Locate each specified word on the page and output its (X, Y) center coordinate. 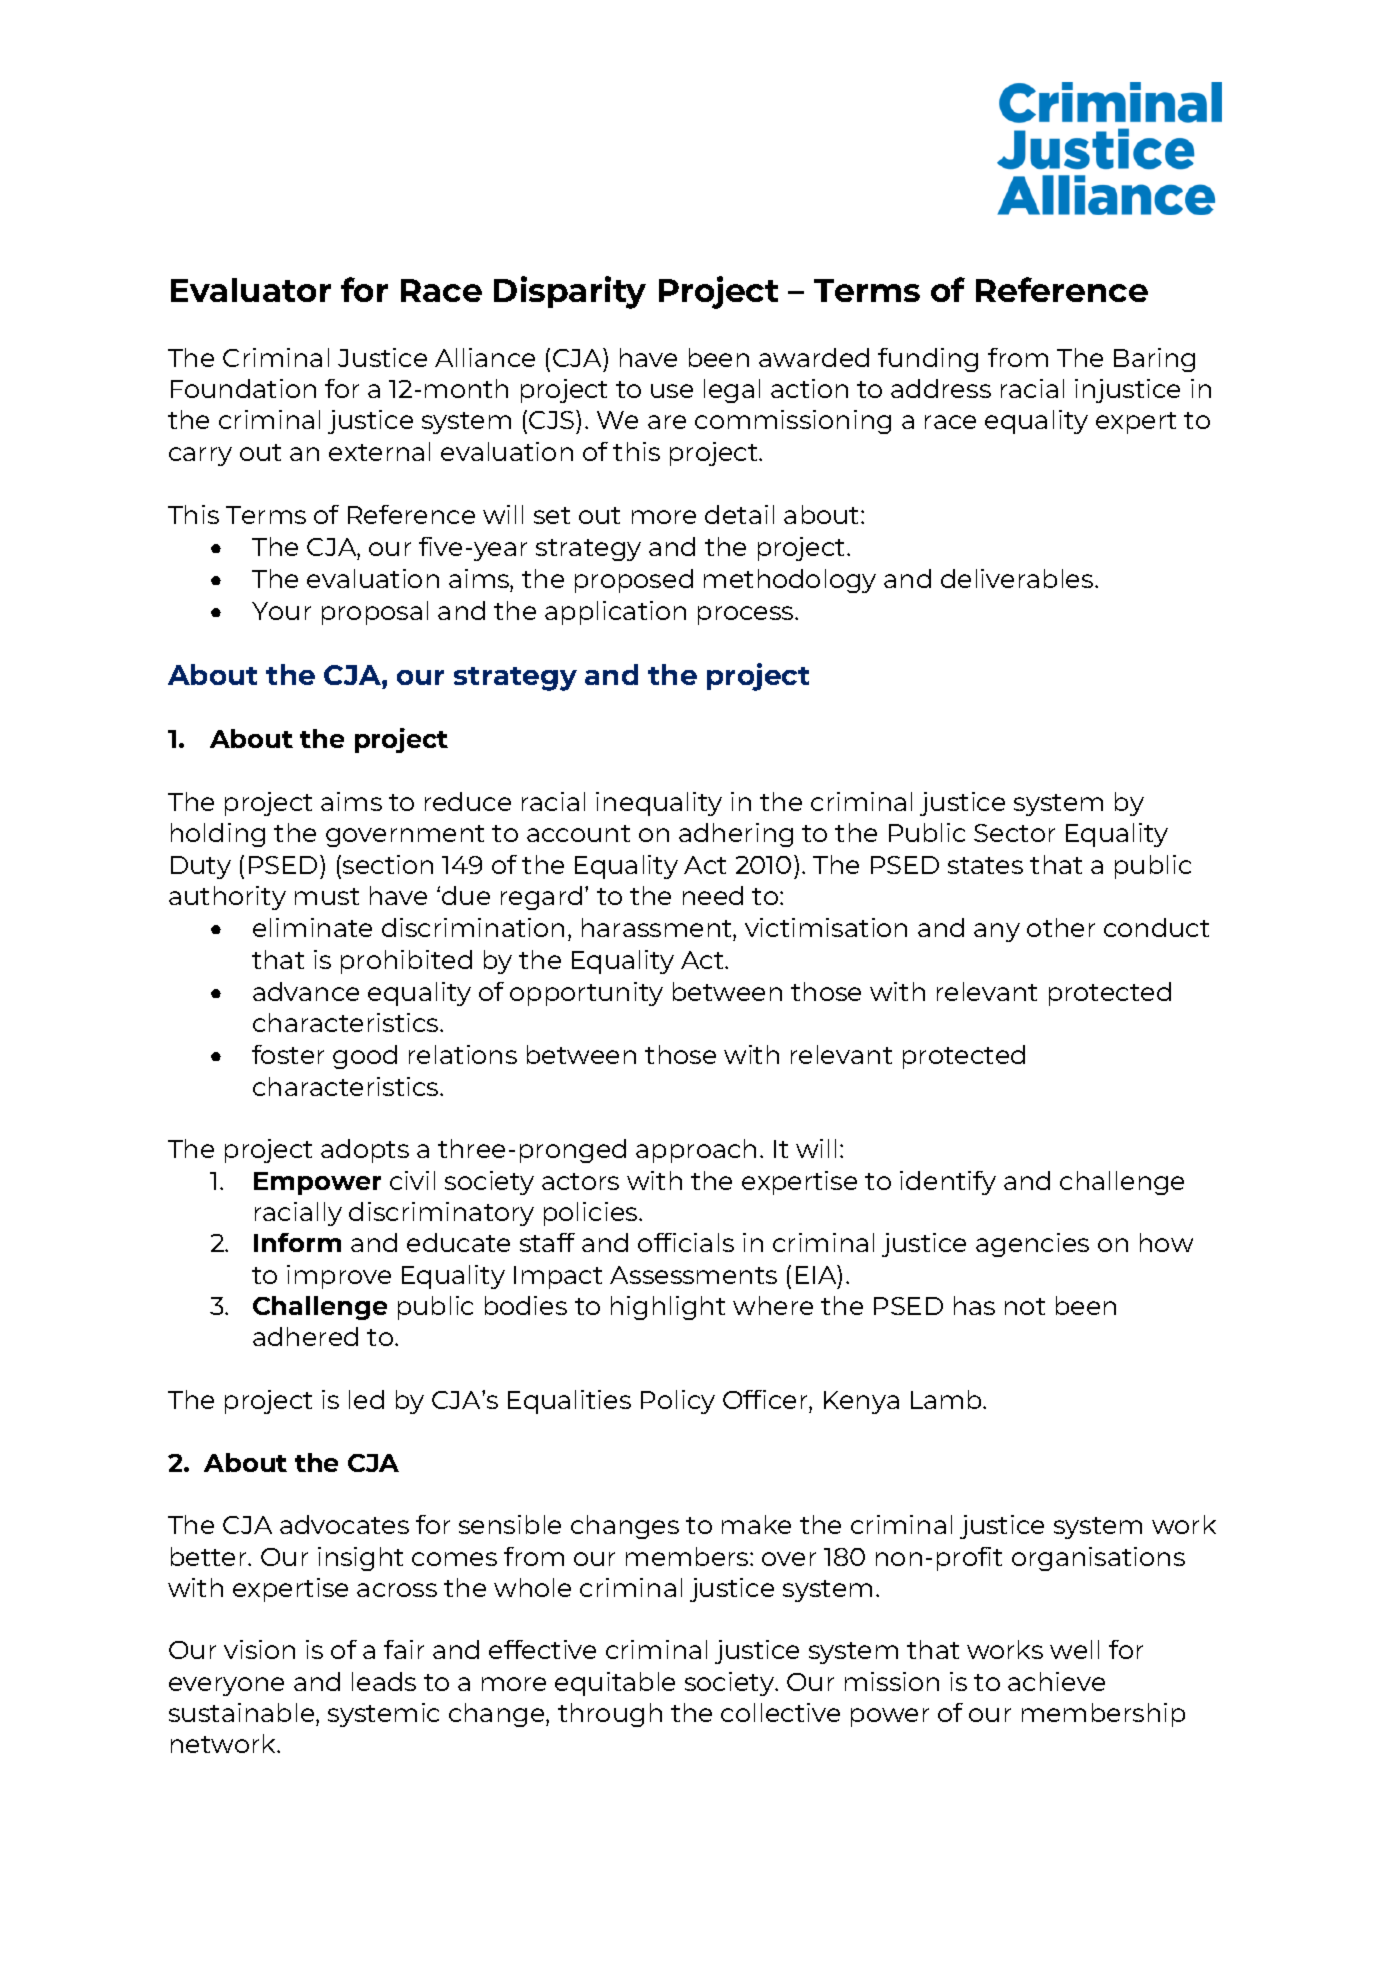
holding (218, 835)
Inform (297, 1242)
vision (259, 1649)
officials (686, 1242)
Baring (1154, 360)
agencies (1032, 1245)
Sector (1014, 833)
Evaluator (251, 290)
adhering (736, 835)
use (672, 391)
